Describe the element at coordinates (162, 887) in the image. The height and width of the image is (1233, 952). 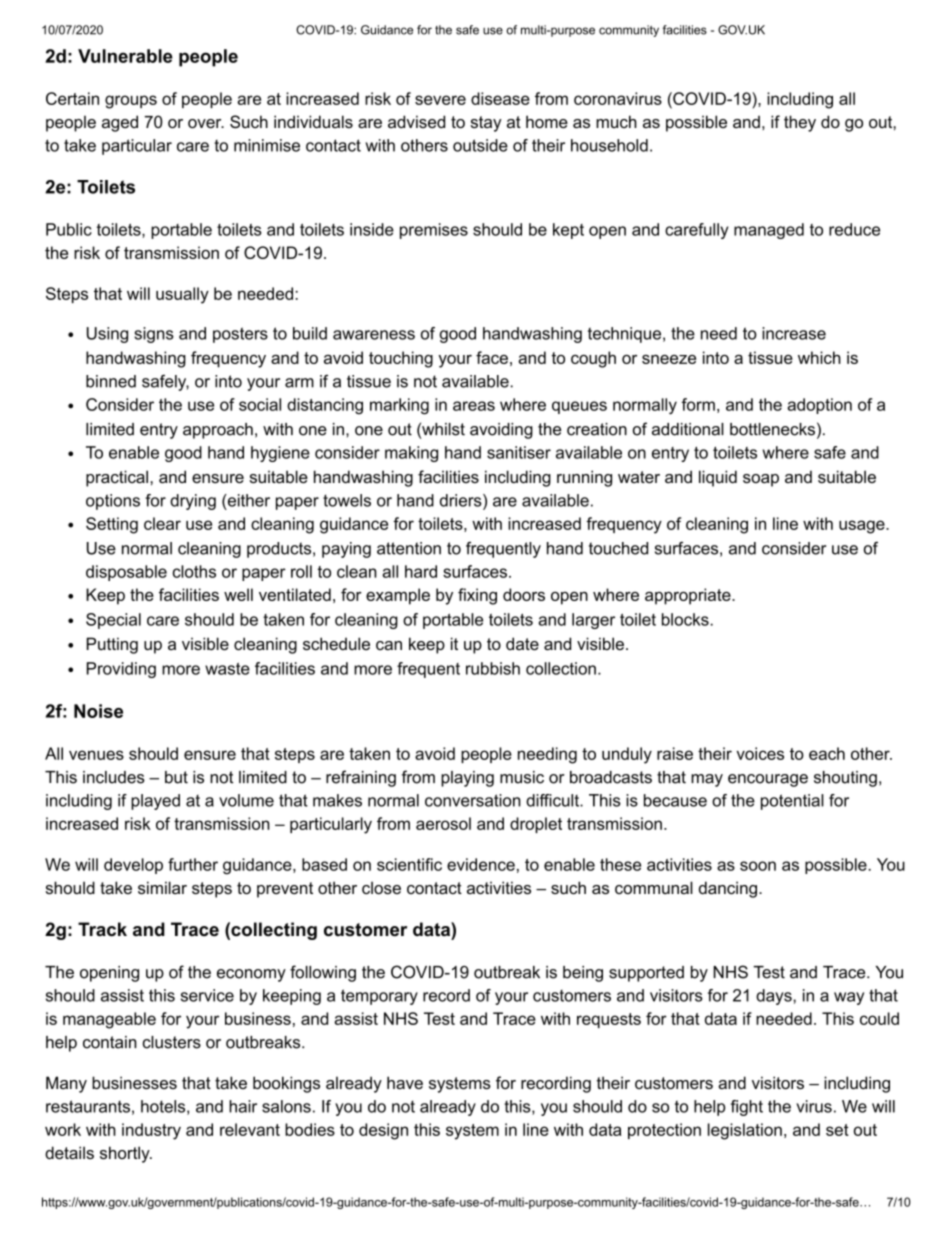
I see `similar` at that location.
